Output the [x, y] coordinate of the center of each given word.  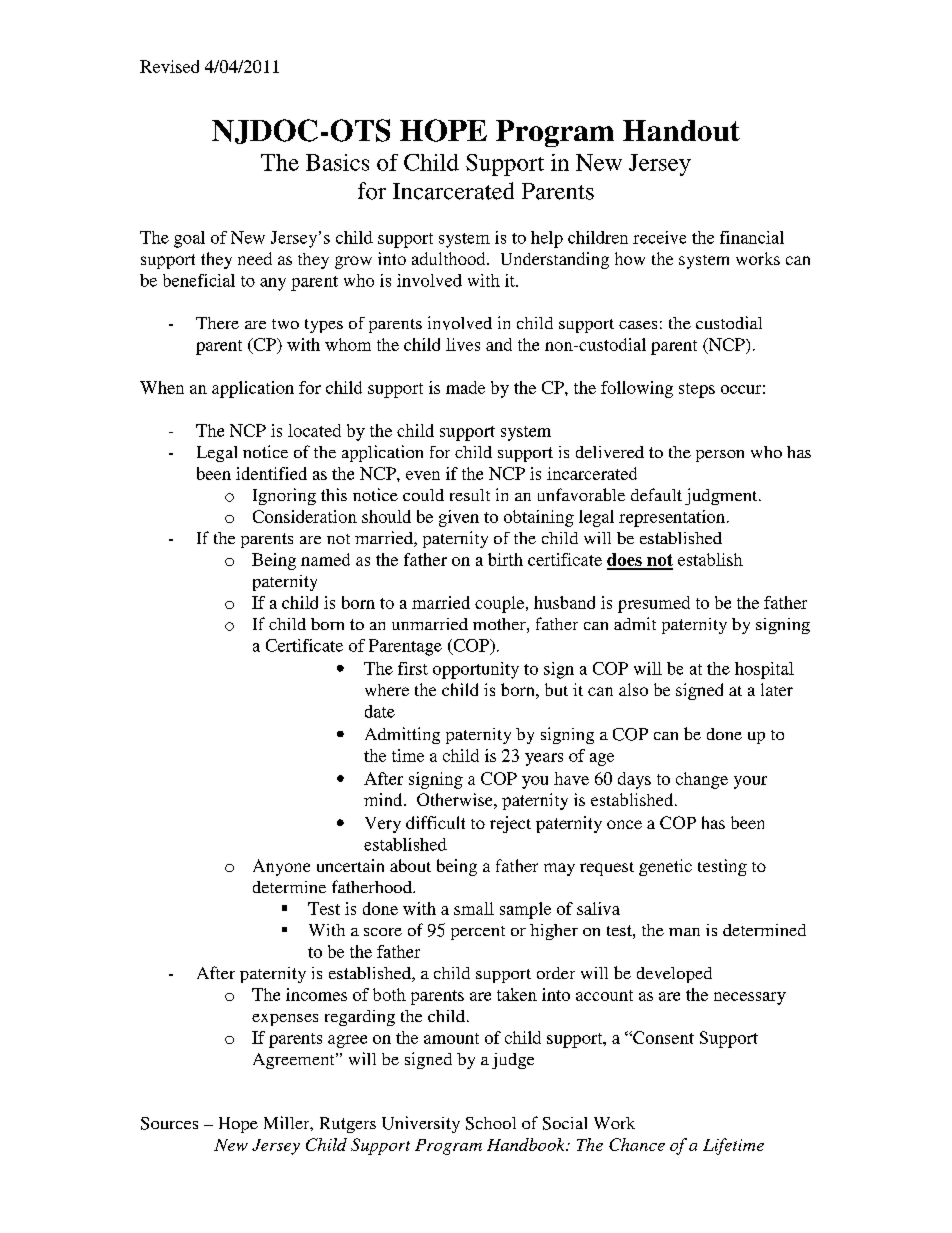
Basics [337, 162]
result [470, 495]
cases [638, 325]
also [633, 689]
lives [463, 344]
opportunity [476, 670]
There [217, 323]
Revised [169, 66]
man [684, 932]
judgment [722, 496]
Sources [169, 1123]
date [380, 711]
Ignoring [284, 496]
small [474, 908]
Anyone [281, 867]
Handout [681, 130]
